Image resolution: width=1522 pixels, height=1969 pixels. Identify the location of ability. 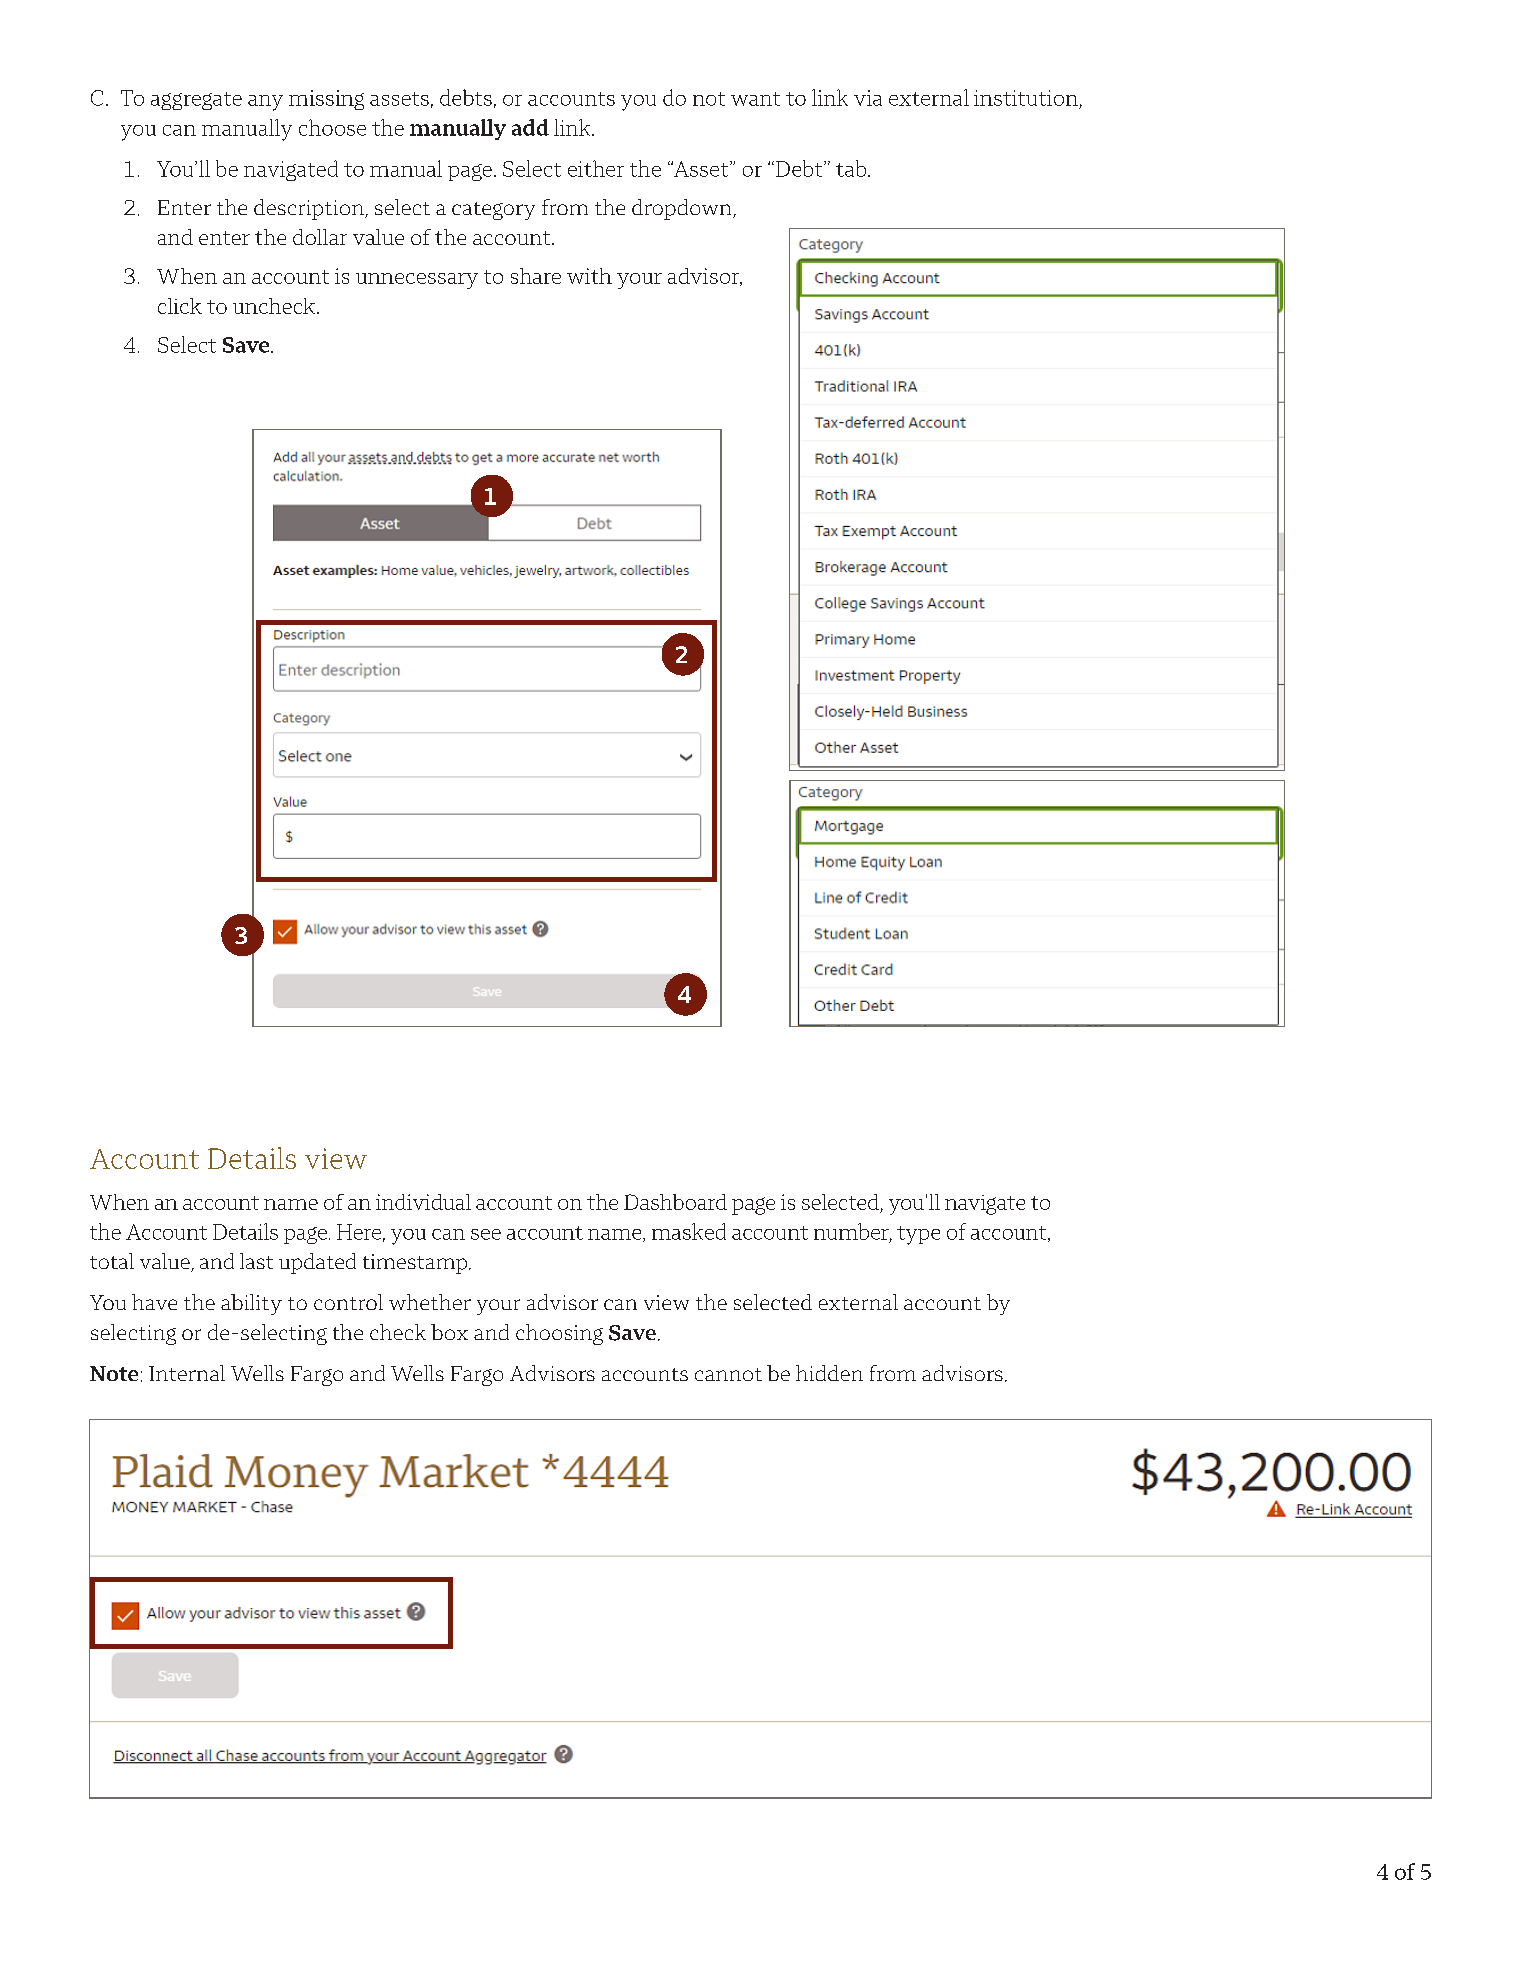
(251, 1304).
